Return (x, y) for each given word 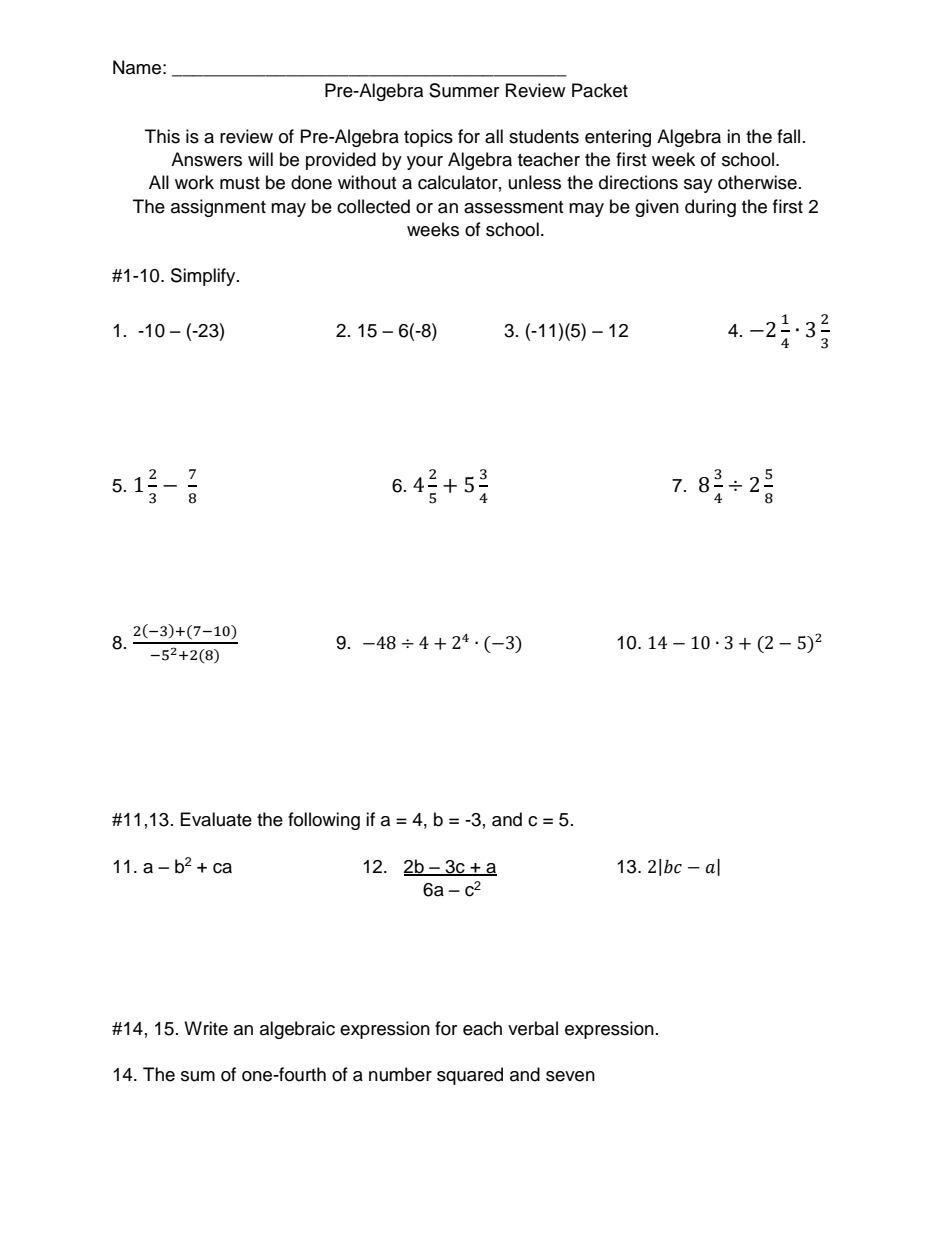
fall (788, 136)
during (710, 208)
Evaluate (216, 819)
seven (570, 1076)
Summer (464, 90)
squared (470, 1076)
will (260, 159)
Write (206, 1028)
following (324, 821)
